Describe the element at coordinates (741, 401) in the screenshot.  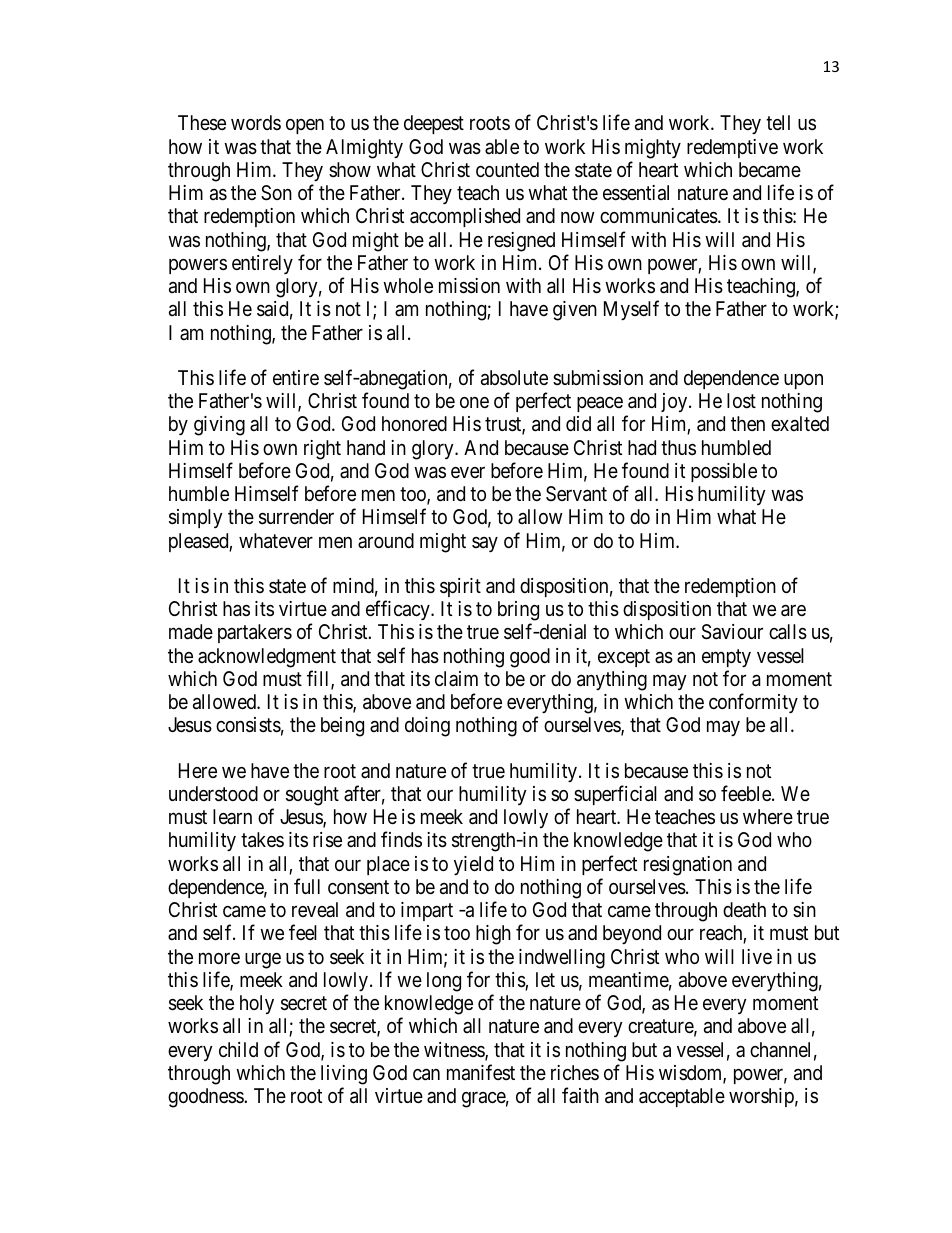
I see `lost` at that location.
